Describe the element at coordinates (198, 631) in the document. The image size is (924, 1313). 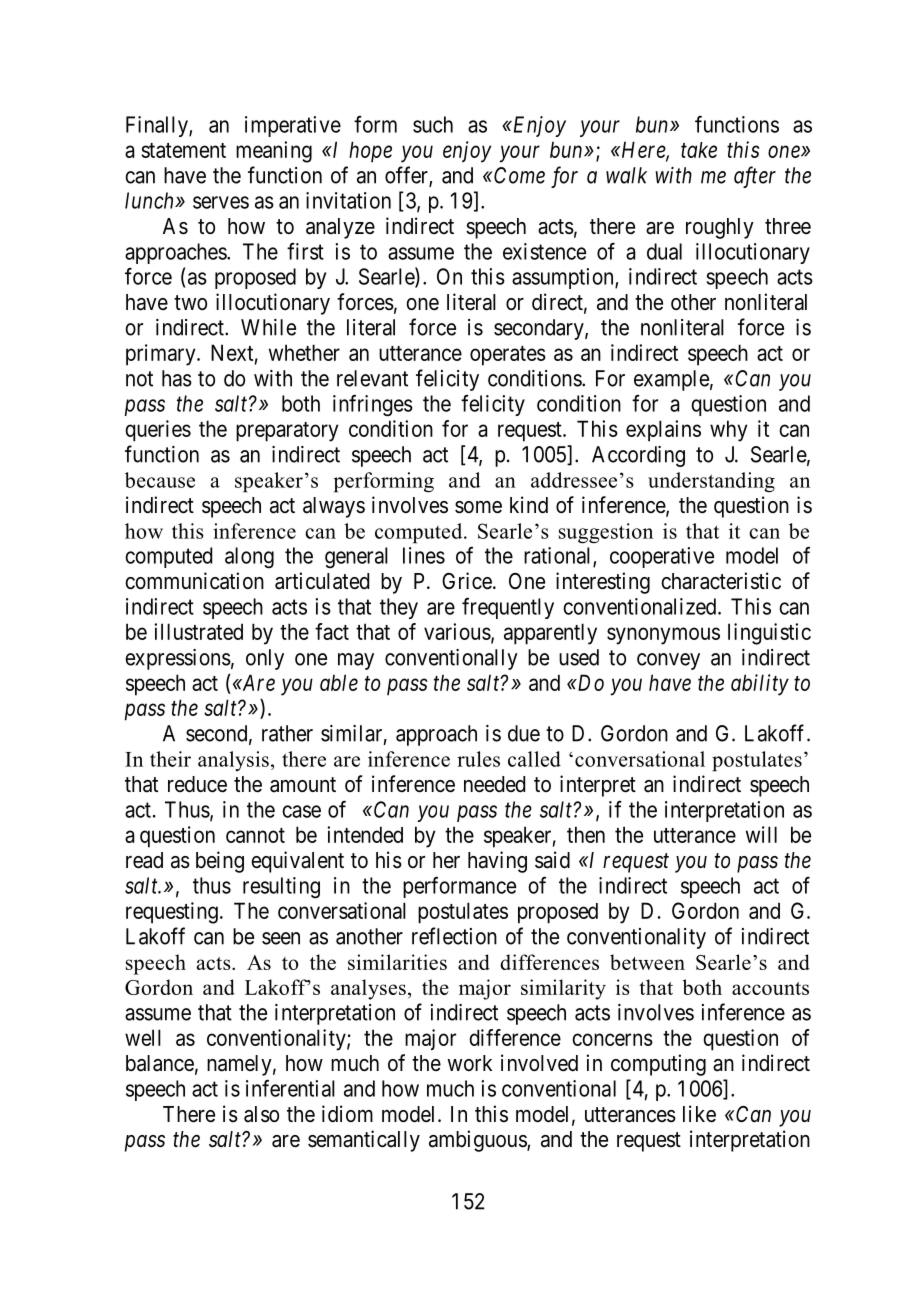
I see `illustrated` at that location.
